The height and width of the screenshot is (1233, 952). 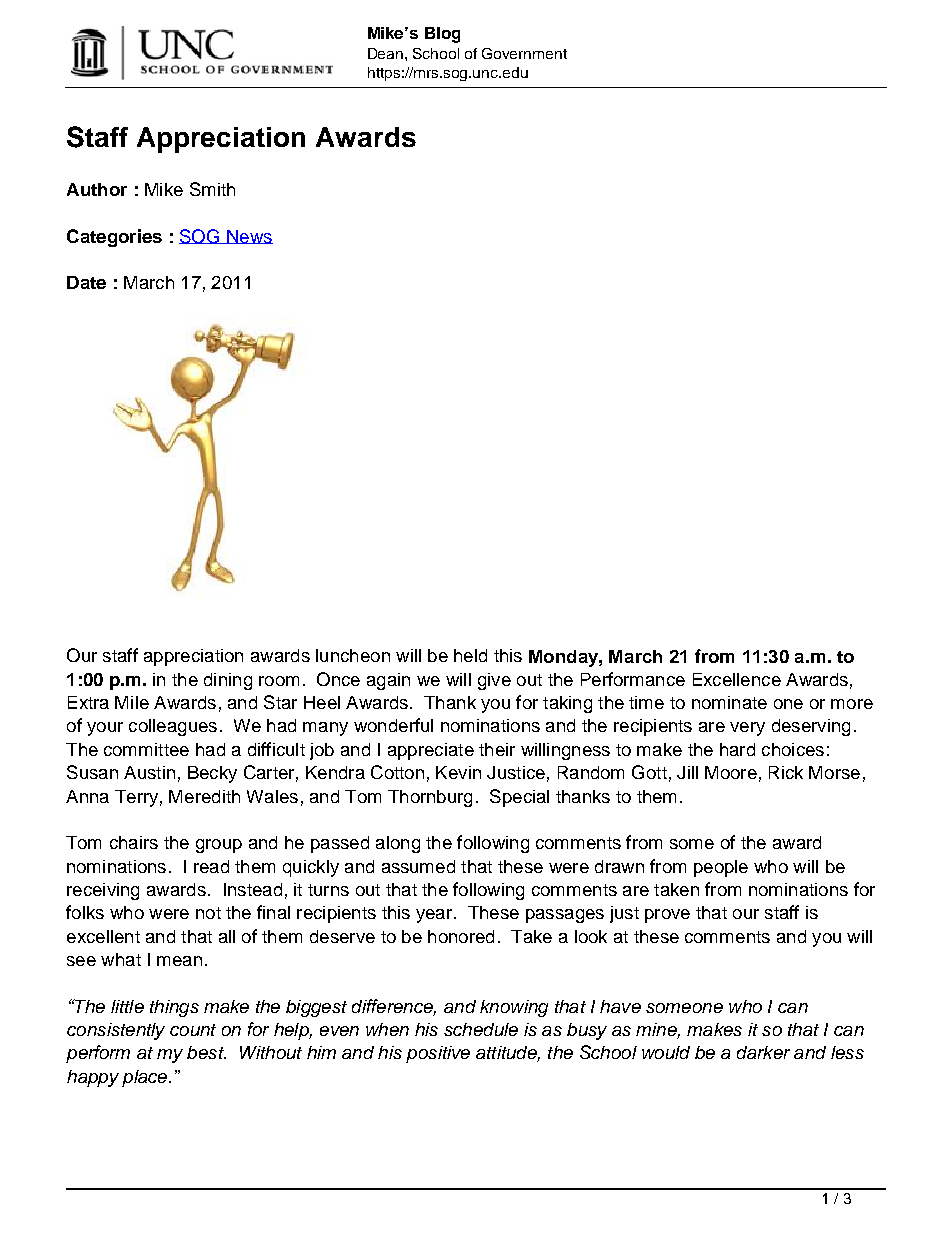 I want to click on Excellence, so click(x=737, y=679).
